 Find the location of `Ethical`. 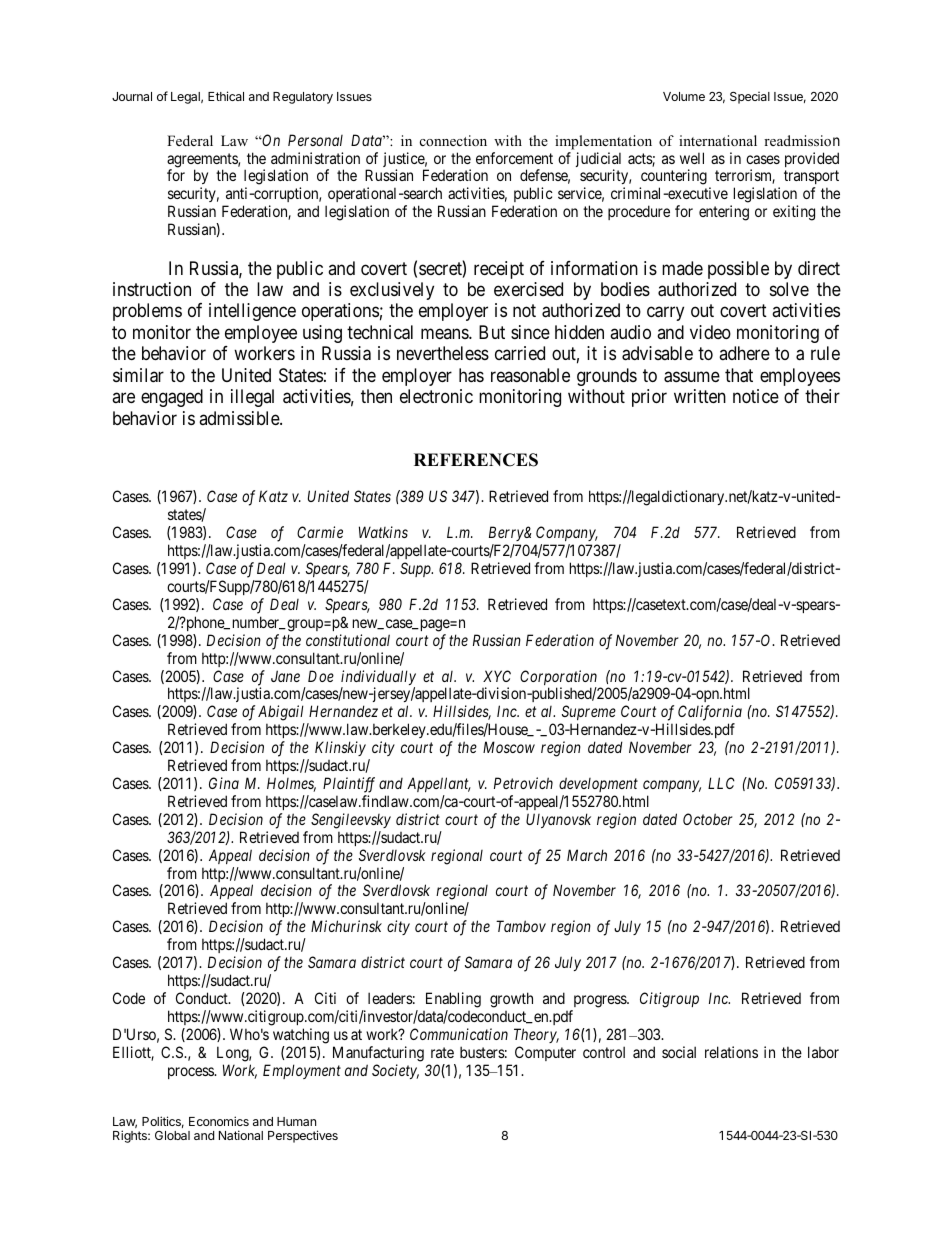

Ethical is located at coordinates (226, 96).
